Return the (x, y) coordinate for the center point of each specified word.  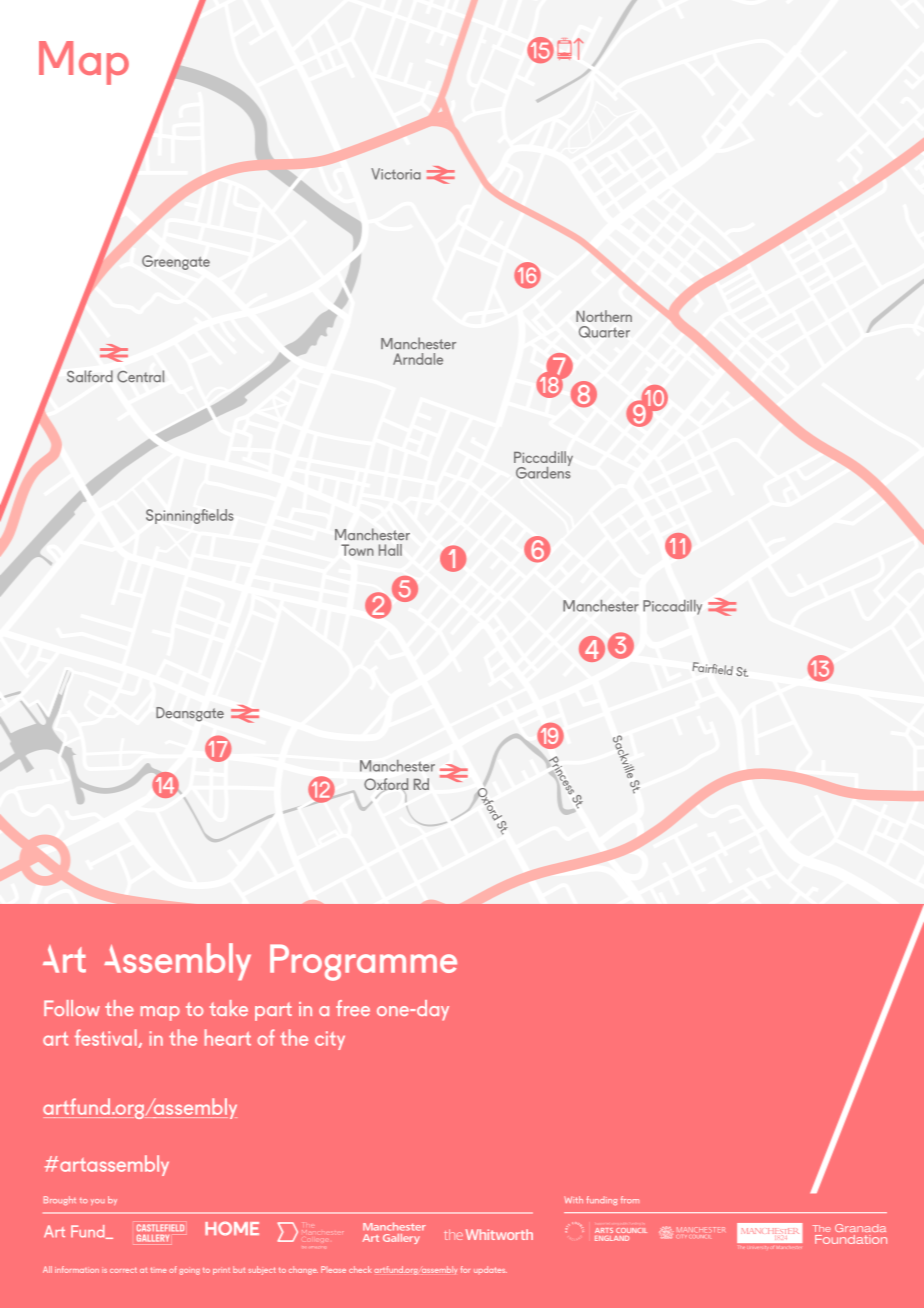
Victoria (396, 174)
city (330, 1040)
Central (140, 376)
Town (357, 550)
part (273, 1012)
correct (123, 1270)
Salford (90, 376)
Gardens (543, 471)
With (573, 1199)
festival (107, 1038)
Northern (604, 316)
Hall (390, 550)
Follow (72, 1008)
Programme (363, 962)
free (353, 1008)
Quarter (604, 332)
